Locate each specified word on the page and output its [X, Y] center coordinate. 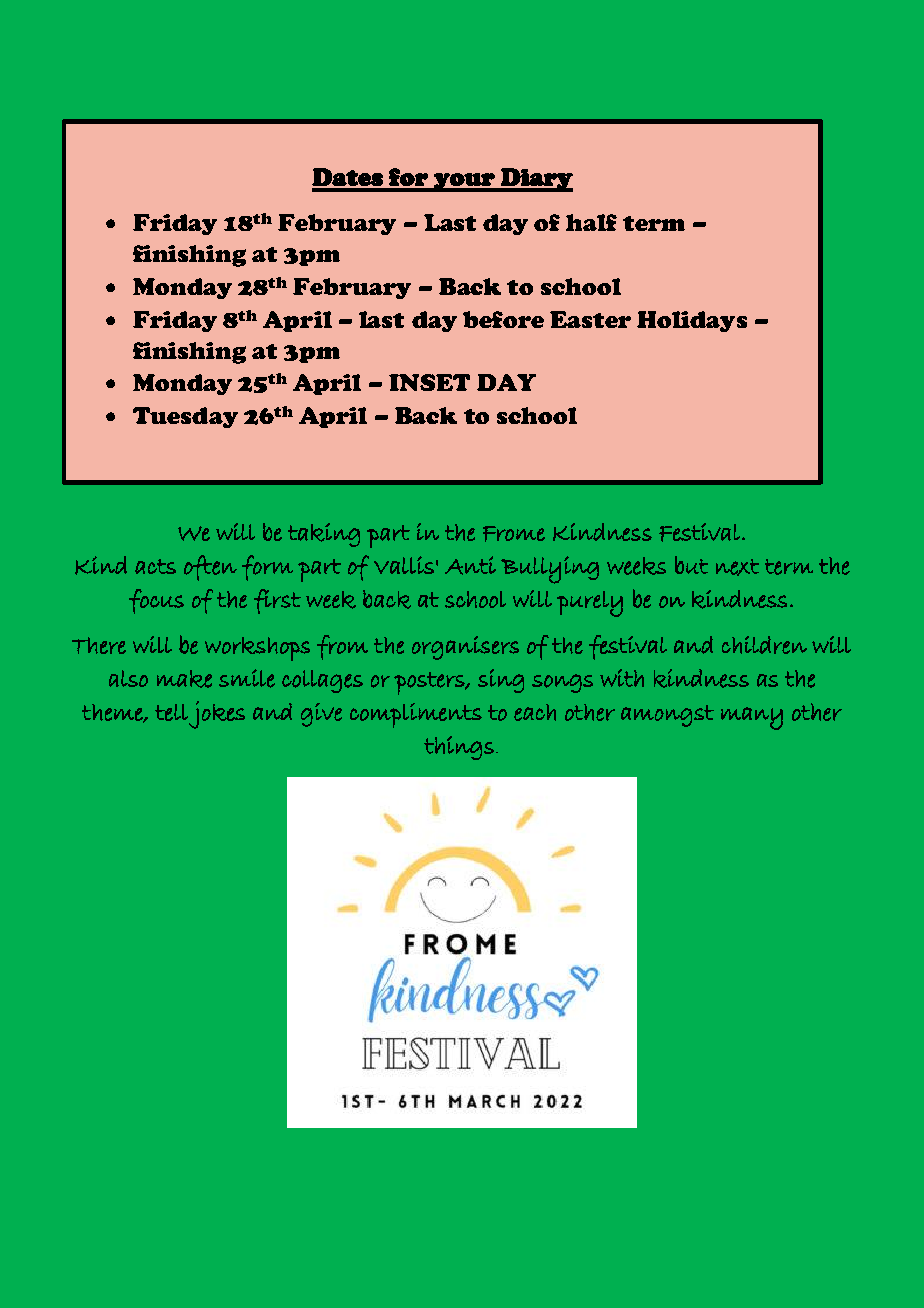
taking [324, 535]
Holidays [692, 321]
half [591, 222]
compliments [416, 715]
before [503, 319]
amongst [667, 716]
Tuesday [185, 417]
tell [171, 712]
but [691, 565]
